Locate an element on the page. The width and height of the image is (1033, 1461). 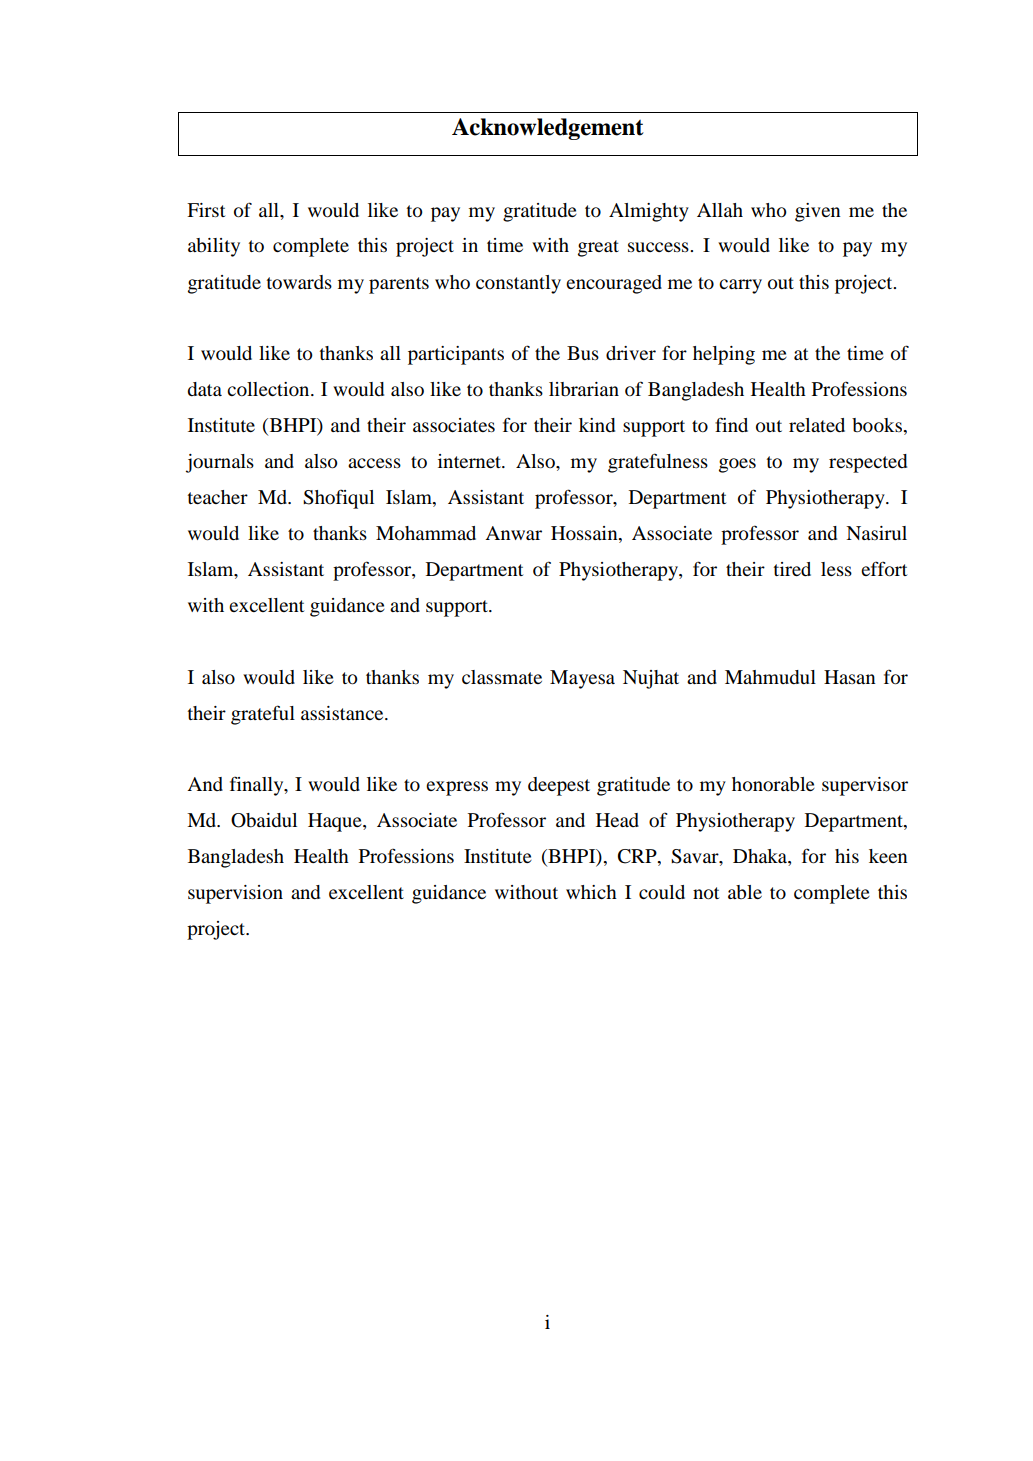
Acknowledgement is located at coordinates (548, 129).
